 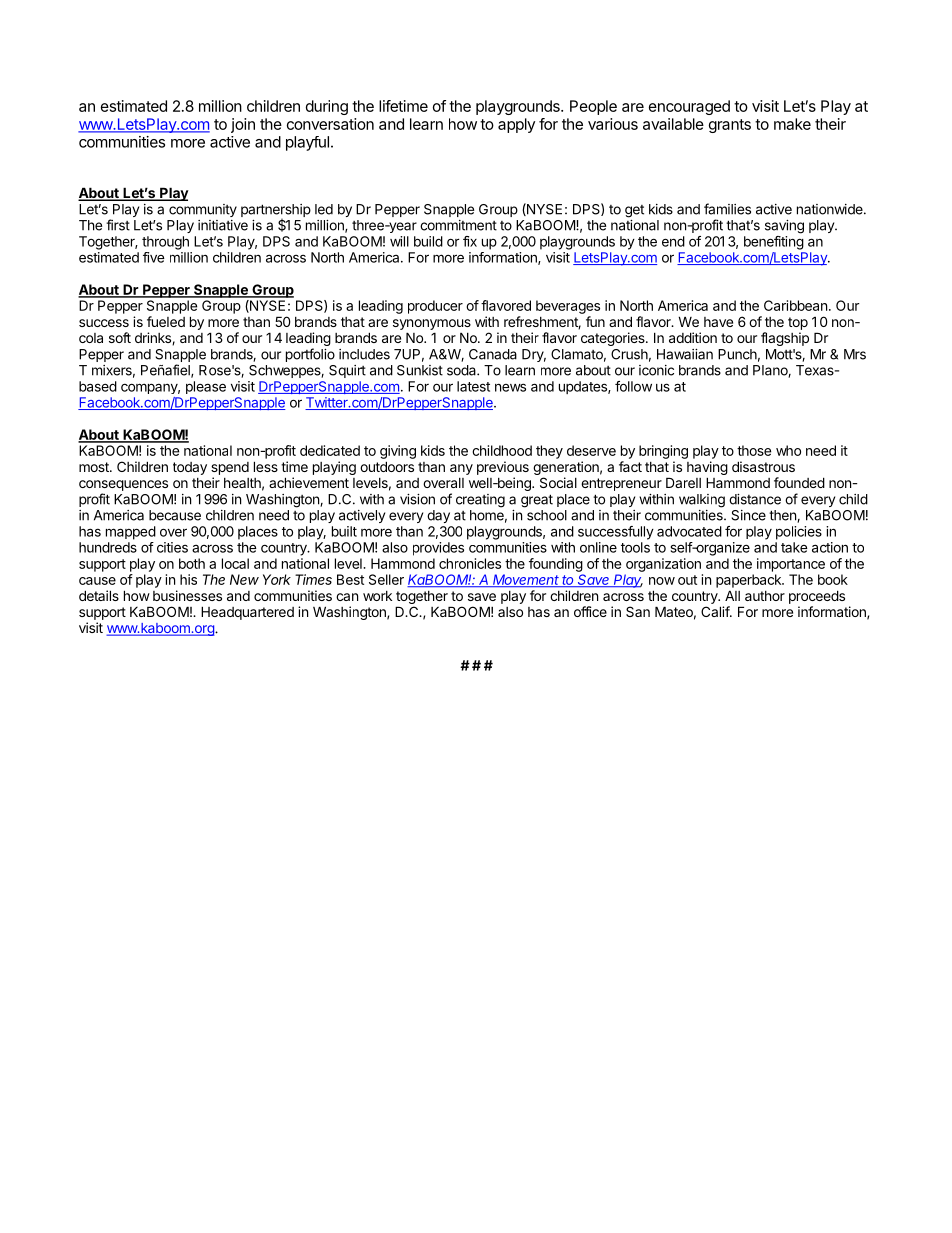 I want to click on today, so click(x=190, y=468).
